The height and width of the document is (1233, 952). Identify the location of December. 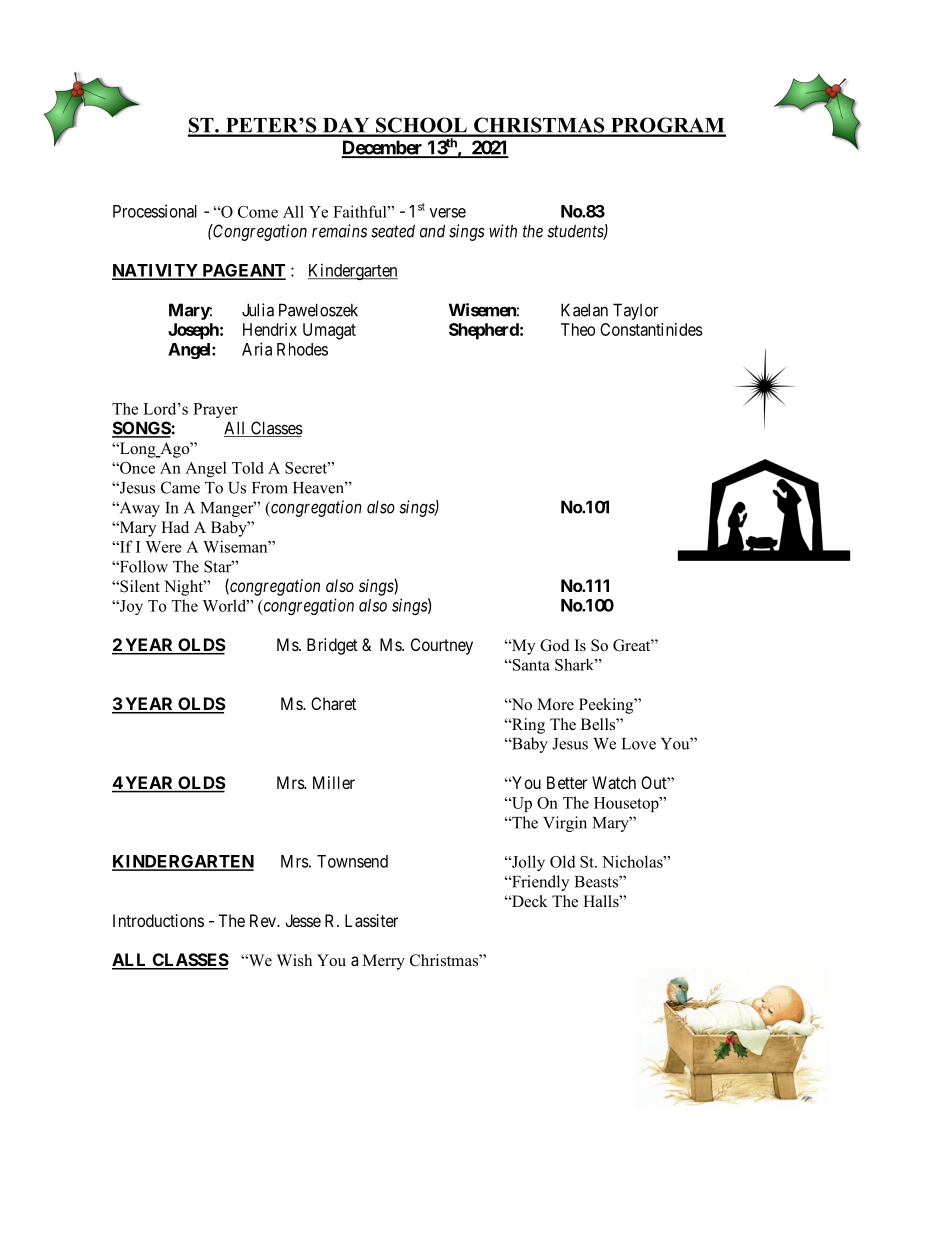
(383, 148).
